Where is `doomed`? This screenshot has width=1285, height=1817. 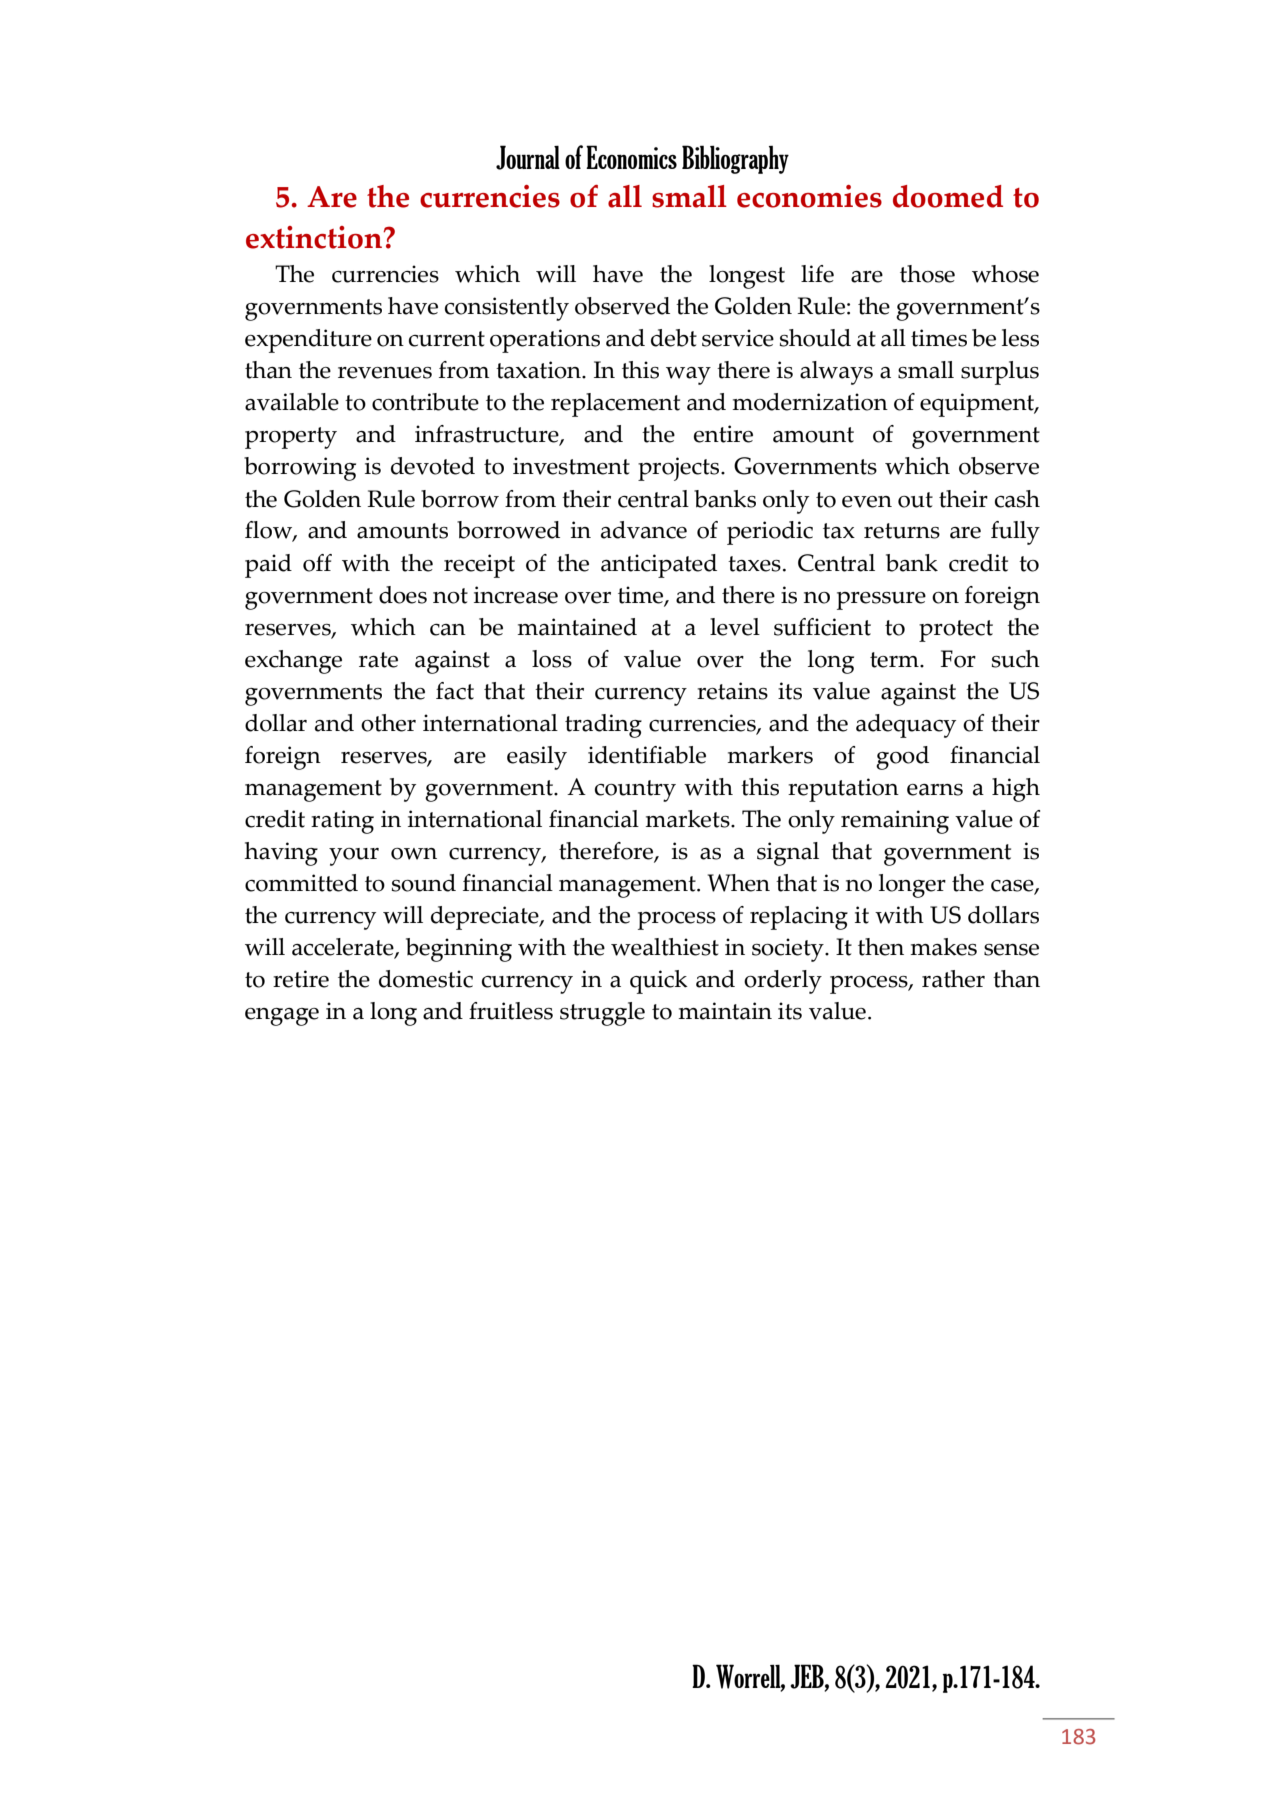
doomed is located at coordinates (948, 196).
